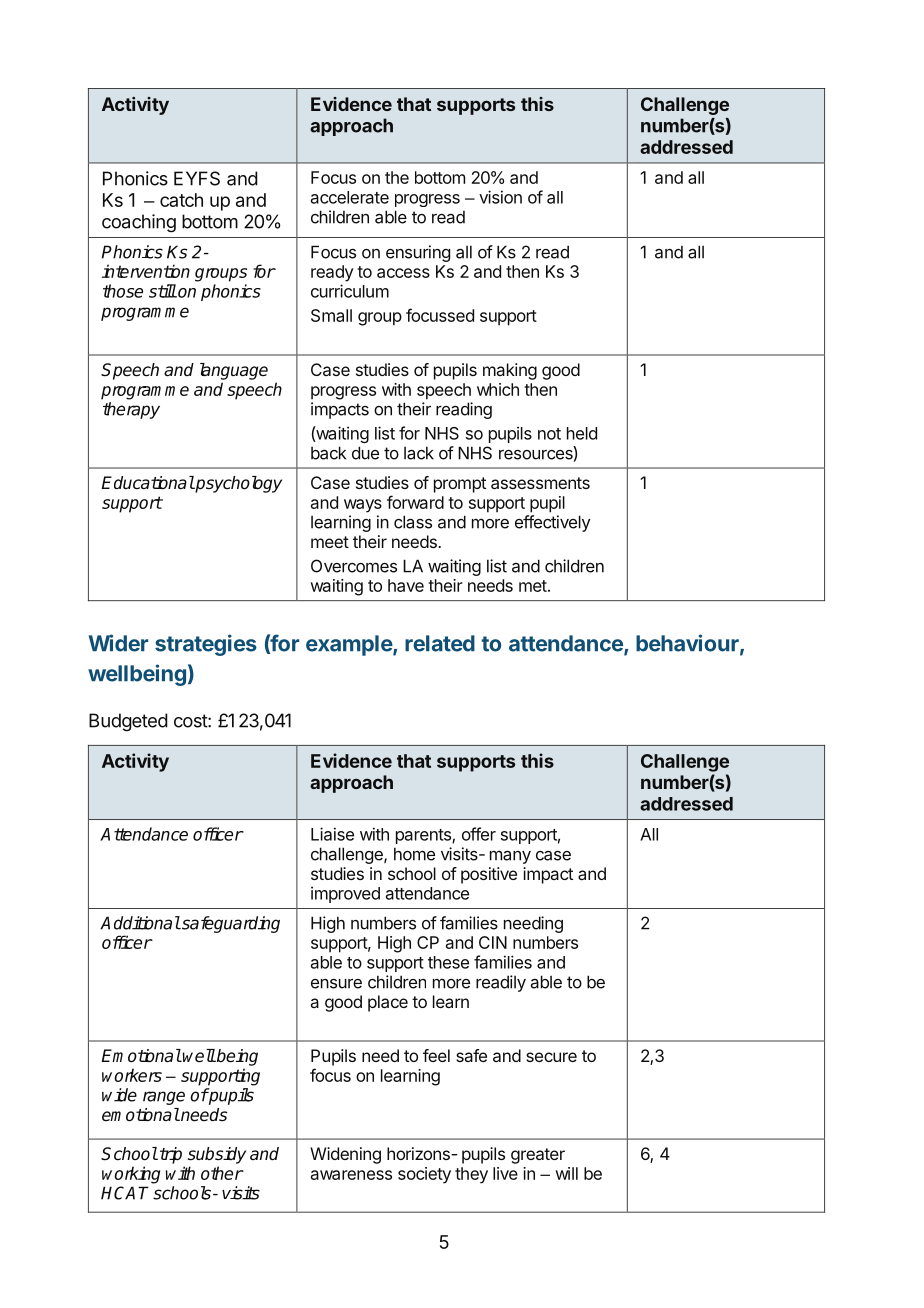 This screenshot has height=1308, width=924. Describe the element at coordinates (171, 1155) in the screenshot. I see `trip` at that location.
